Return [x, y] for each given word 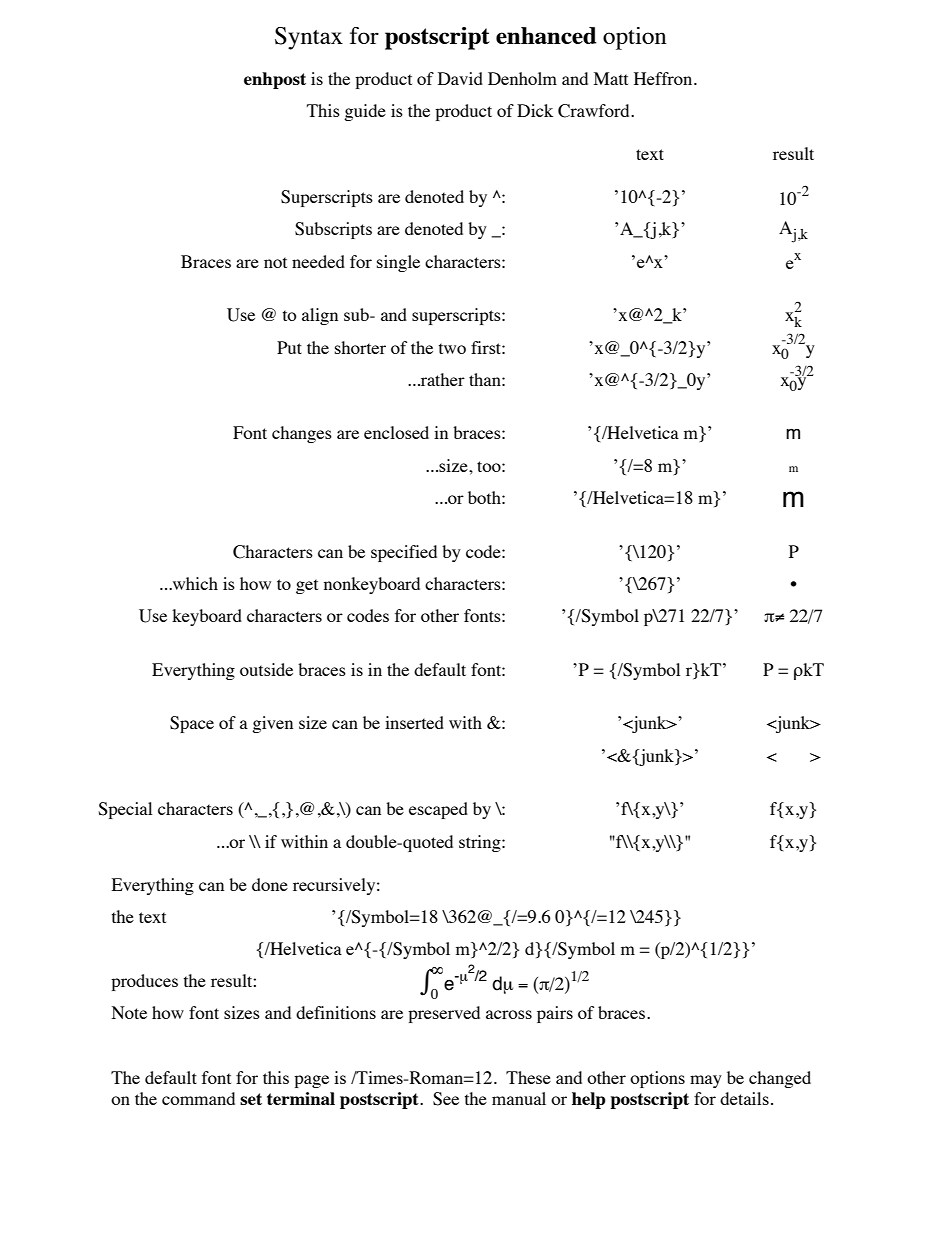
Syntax [309, 38]
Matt [611, 78]
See [446, 1099]
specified [404, 553]
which [194, 583]
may [706, 1081]
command [198, 1098]
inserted [414, 722]
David [460, 78]
